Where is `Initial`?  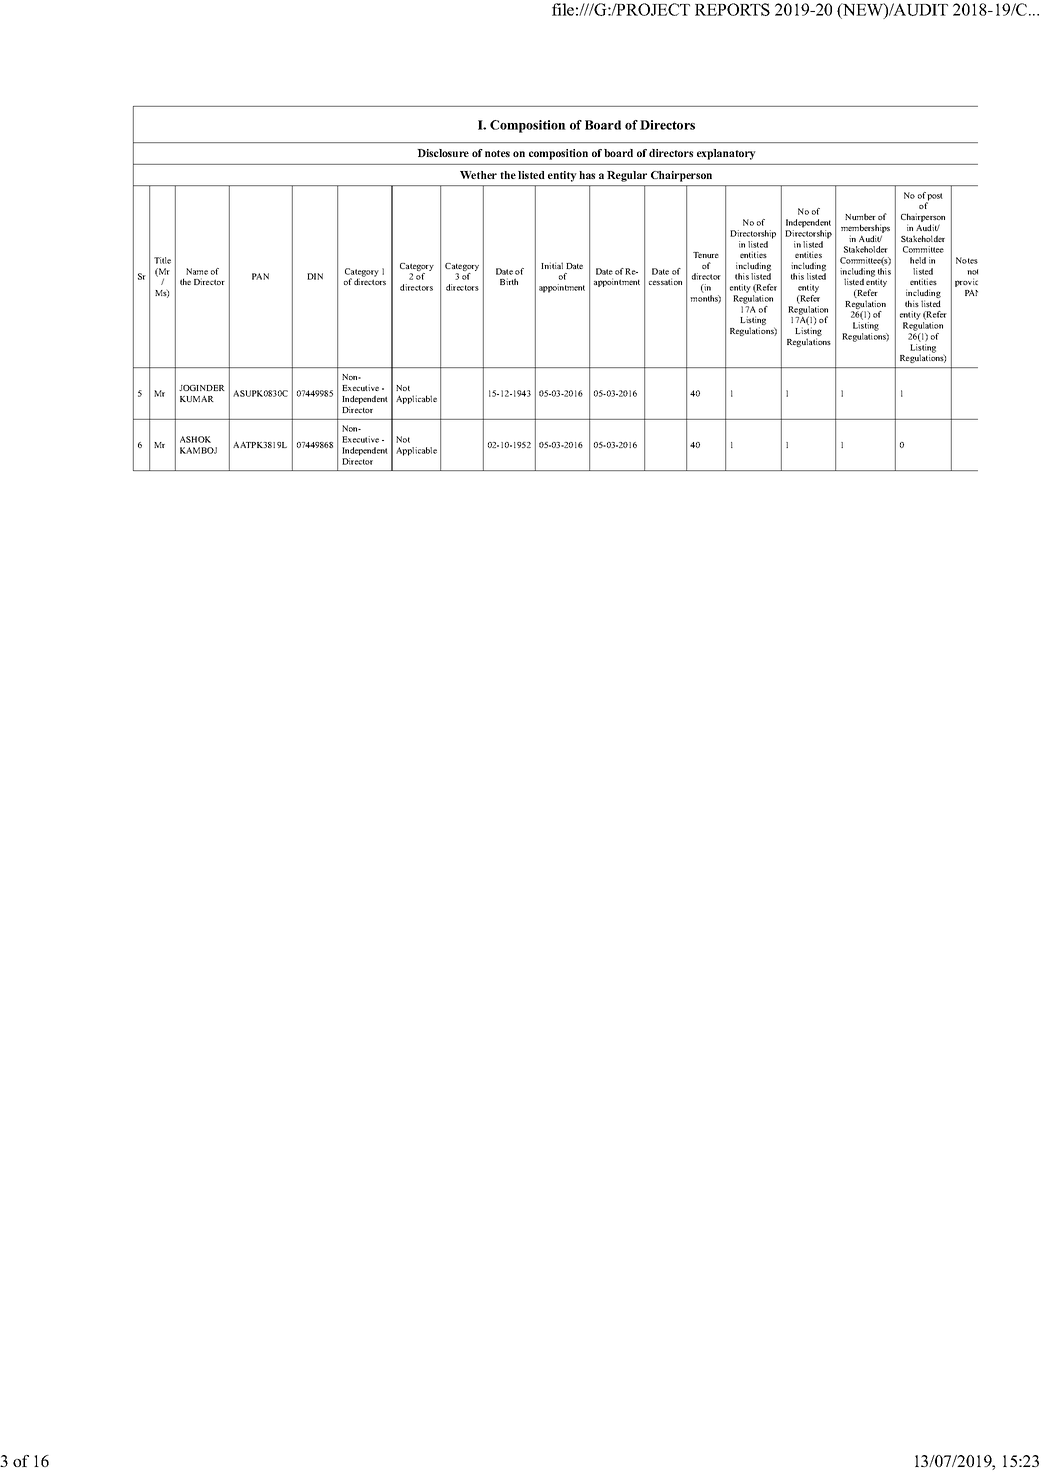 Initial is located at coordinates (552, 265).
